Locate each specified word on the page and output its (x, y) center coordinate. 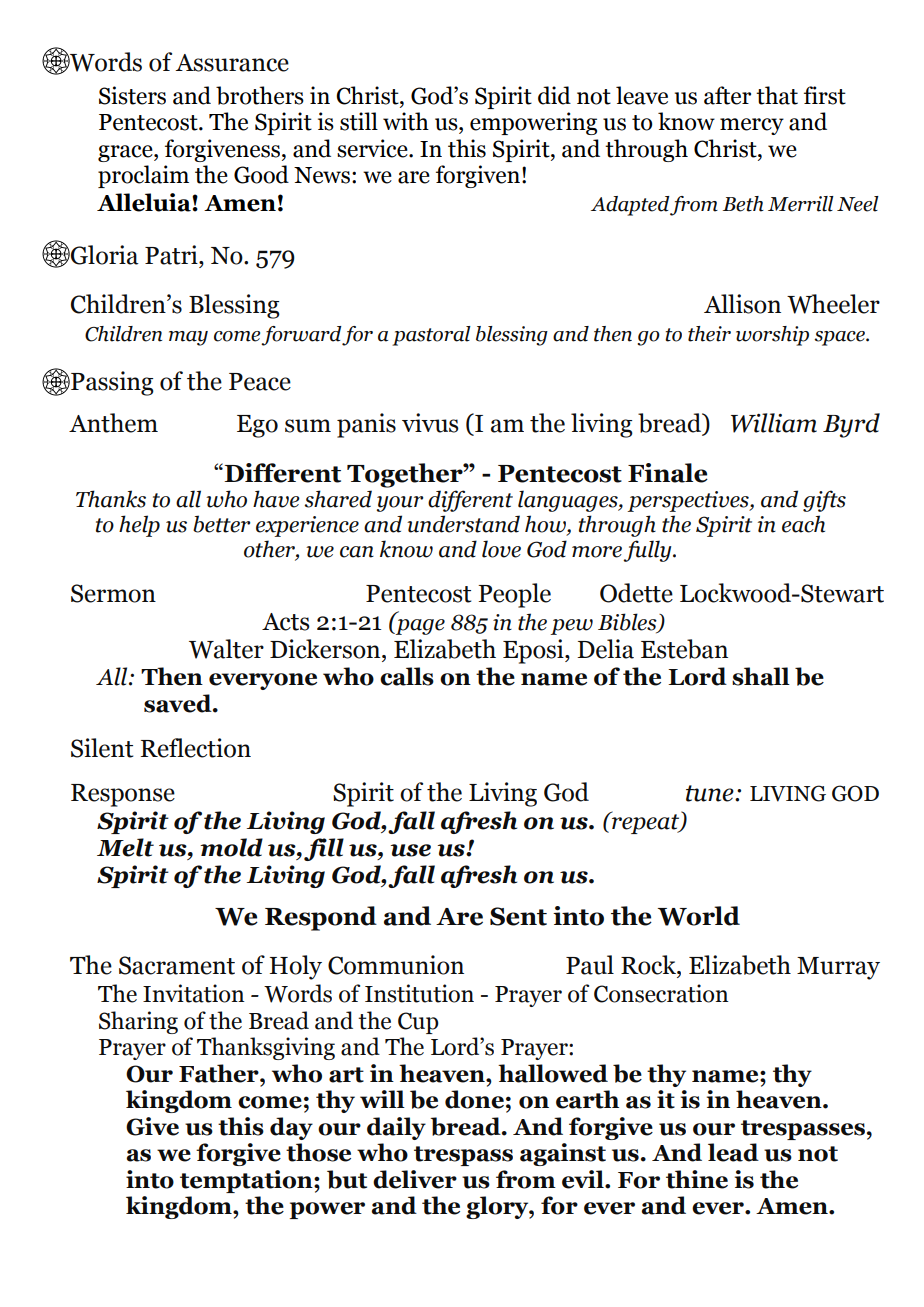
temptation (247, 1181)
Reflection (196, 748)
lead (733, 1152)
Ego (257, 426)
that (777, 95)
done (474, 1099)
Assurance (232, 63)
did (554, 95)
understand (463, 524)
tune (711, 793)
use (411, 850)
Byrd (851, 425)
